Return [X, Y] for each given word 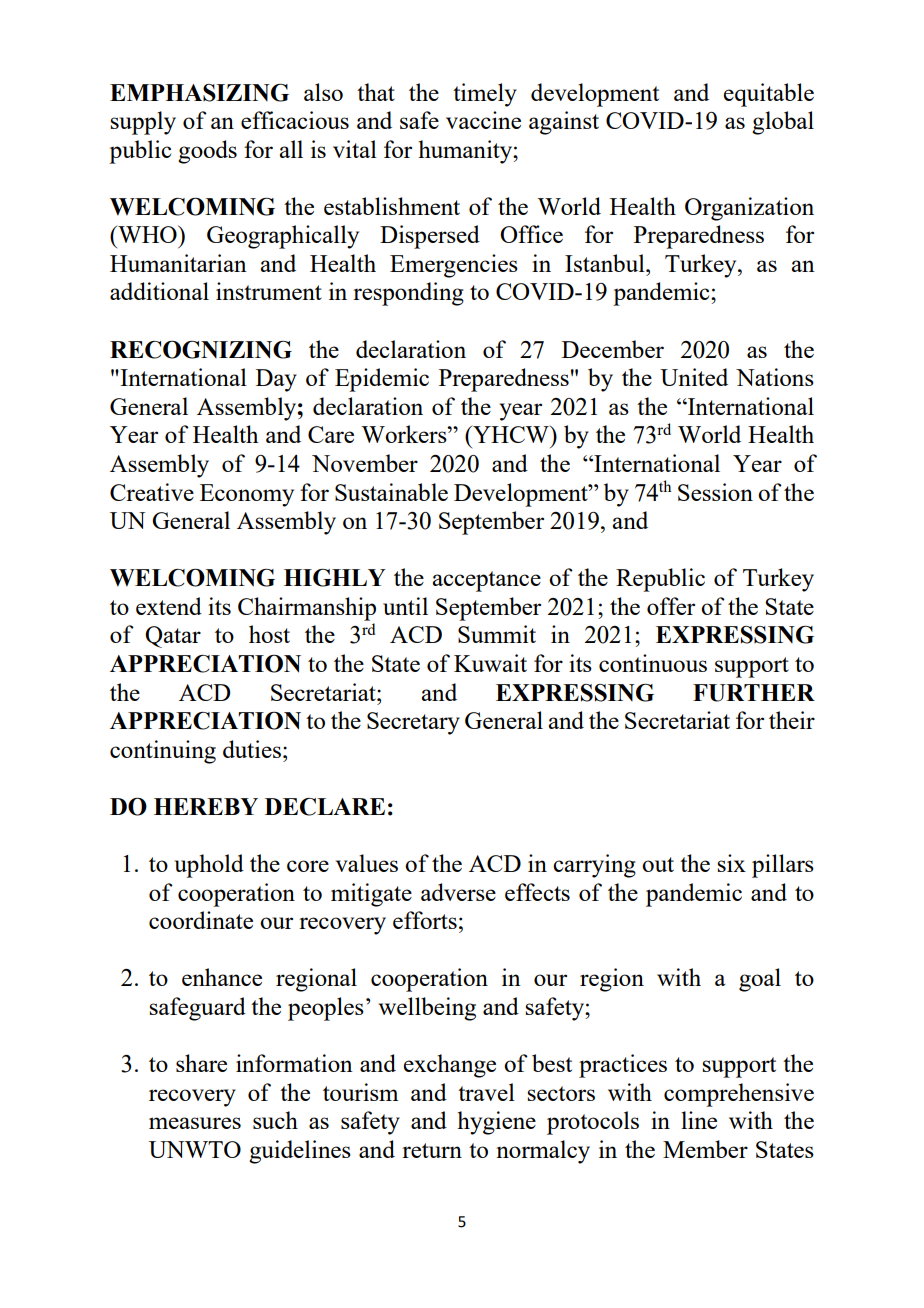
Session [715, 492]
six [731, 863]
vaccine [483, 120]
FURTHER [754, 693]
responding [408, 294]
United [694, 377]
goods [207, 152]
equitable [769, 95]
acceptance [486, 581]
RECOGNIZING [201, 350]
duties [252, 749]
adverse [458, 892]
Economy [247, 495]
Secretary [413, 723]
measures [195, 1123]
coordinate [201, 920]
